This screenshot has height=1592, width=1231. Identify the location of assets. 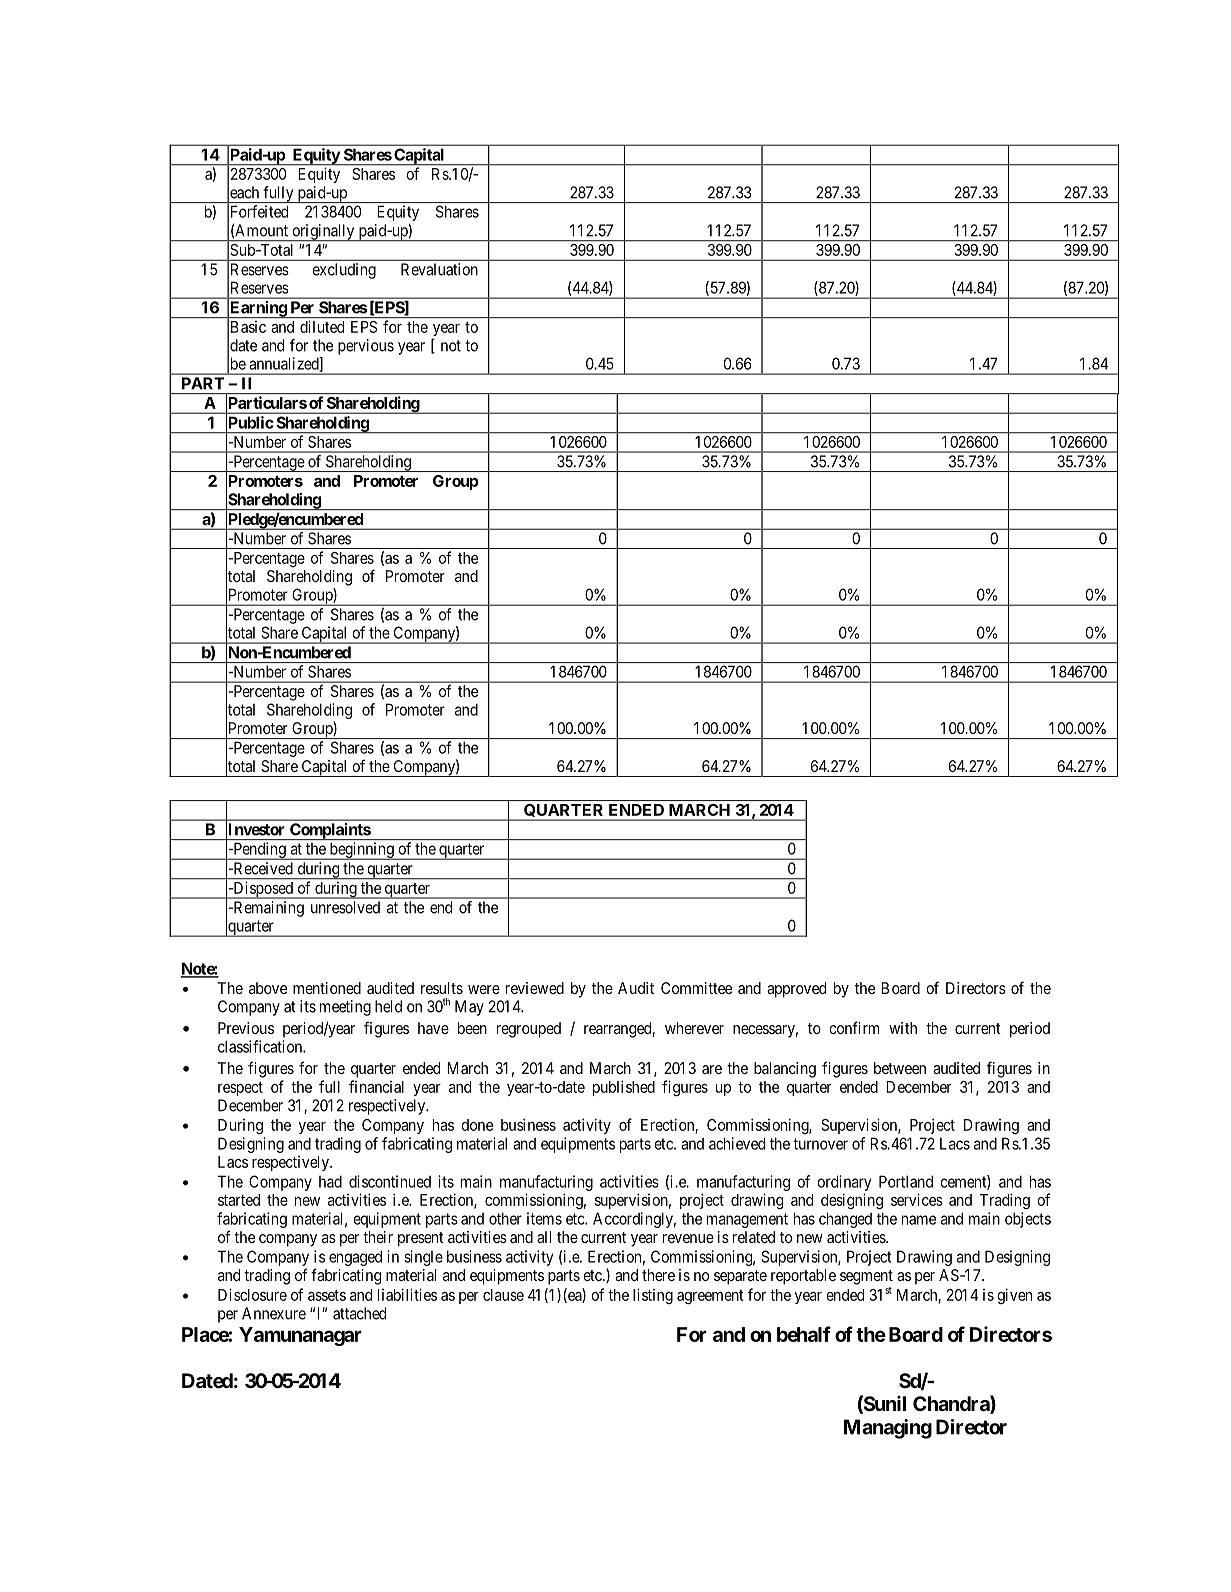
(327, 1295).
